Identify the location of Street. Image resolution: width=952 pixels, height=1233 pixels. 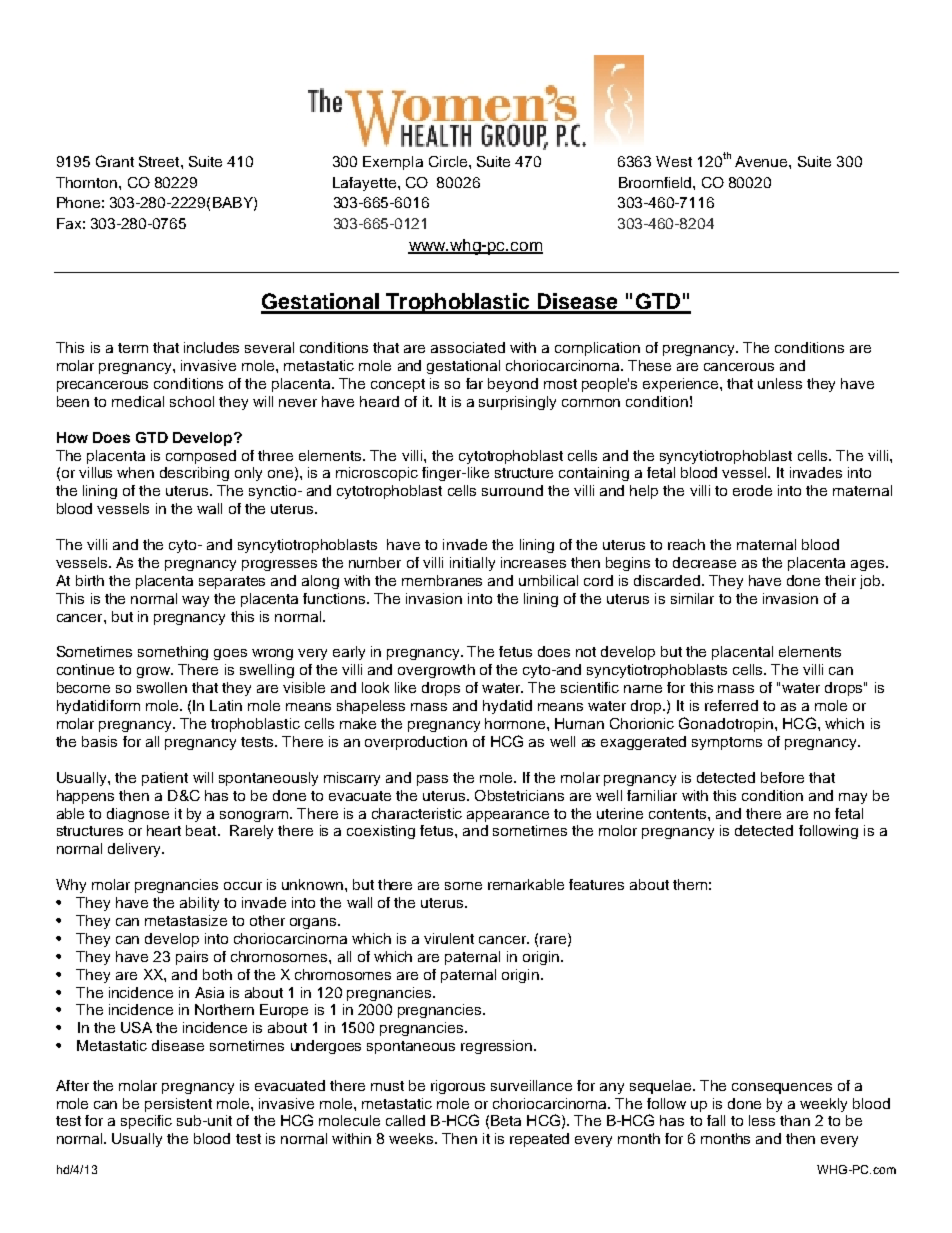
(160, 161).
